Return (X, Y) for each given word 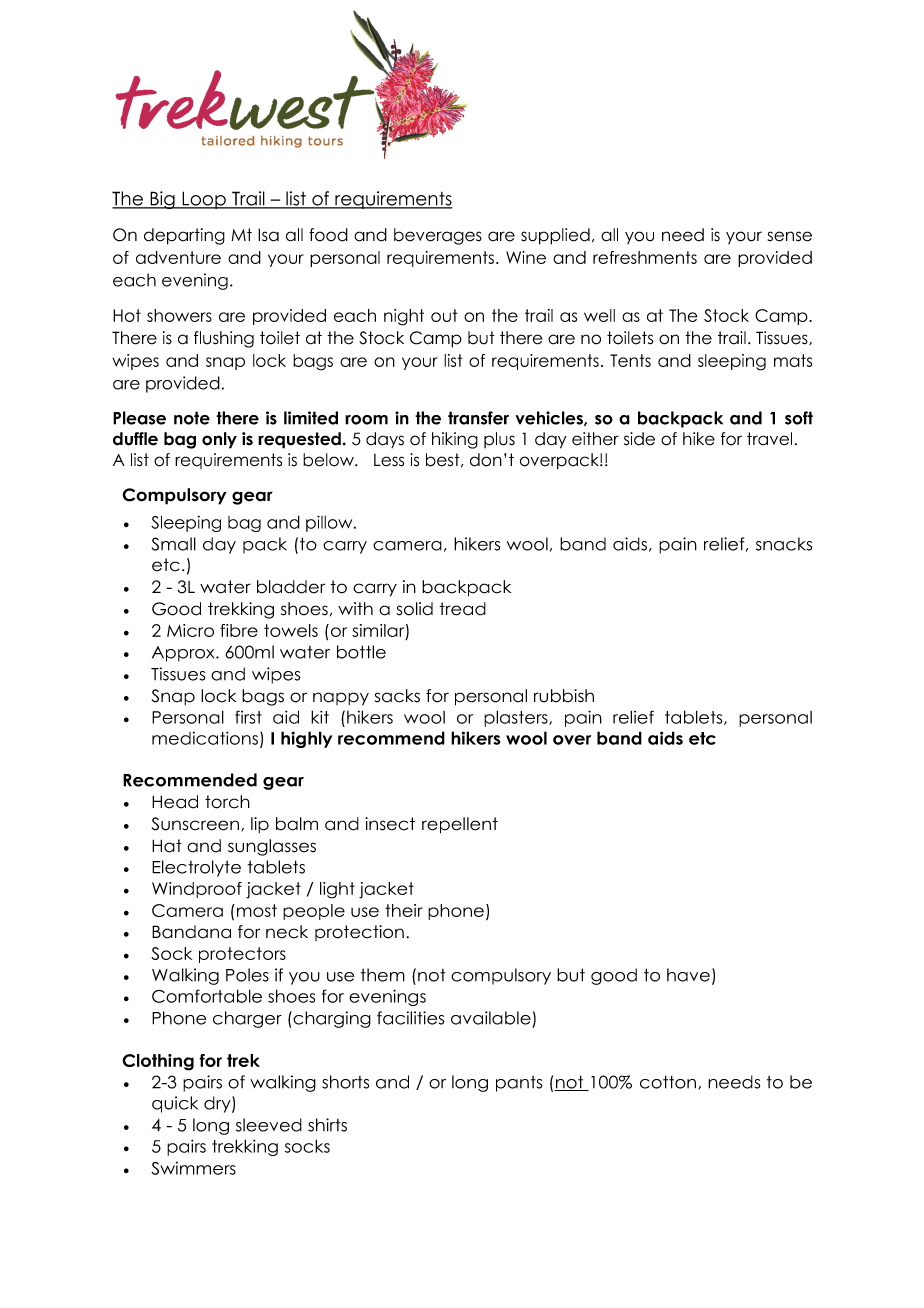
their (404, 910)
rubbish (564, 696)
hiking (455, 440)
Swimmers (193, 1168)
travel (769, 439)
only (219, 440)
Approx (184, 654)
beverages (438, 236)
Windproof (197, 890)
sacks (397, 696)
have (688, 975)
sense (790, 236)
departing (184, 236)
